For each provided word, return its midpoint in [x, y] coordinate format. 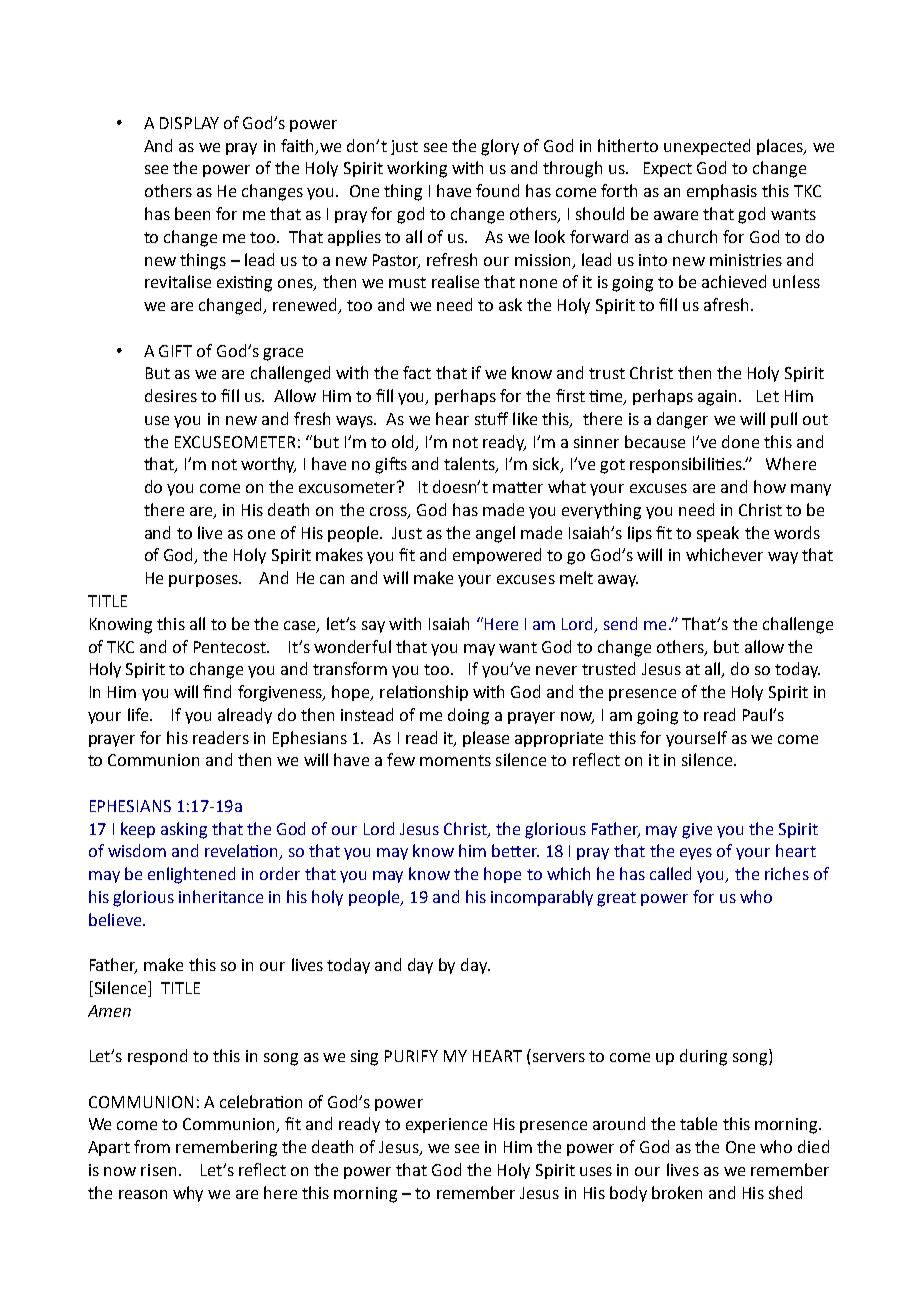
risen [158, 1170]
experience [446, 1125]
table [698, 1123]
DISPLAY [189, 123]
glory [500, 147]
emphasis [722, 192]
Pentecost [231, 647]
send [620, 623]
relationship [424, 693]
